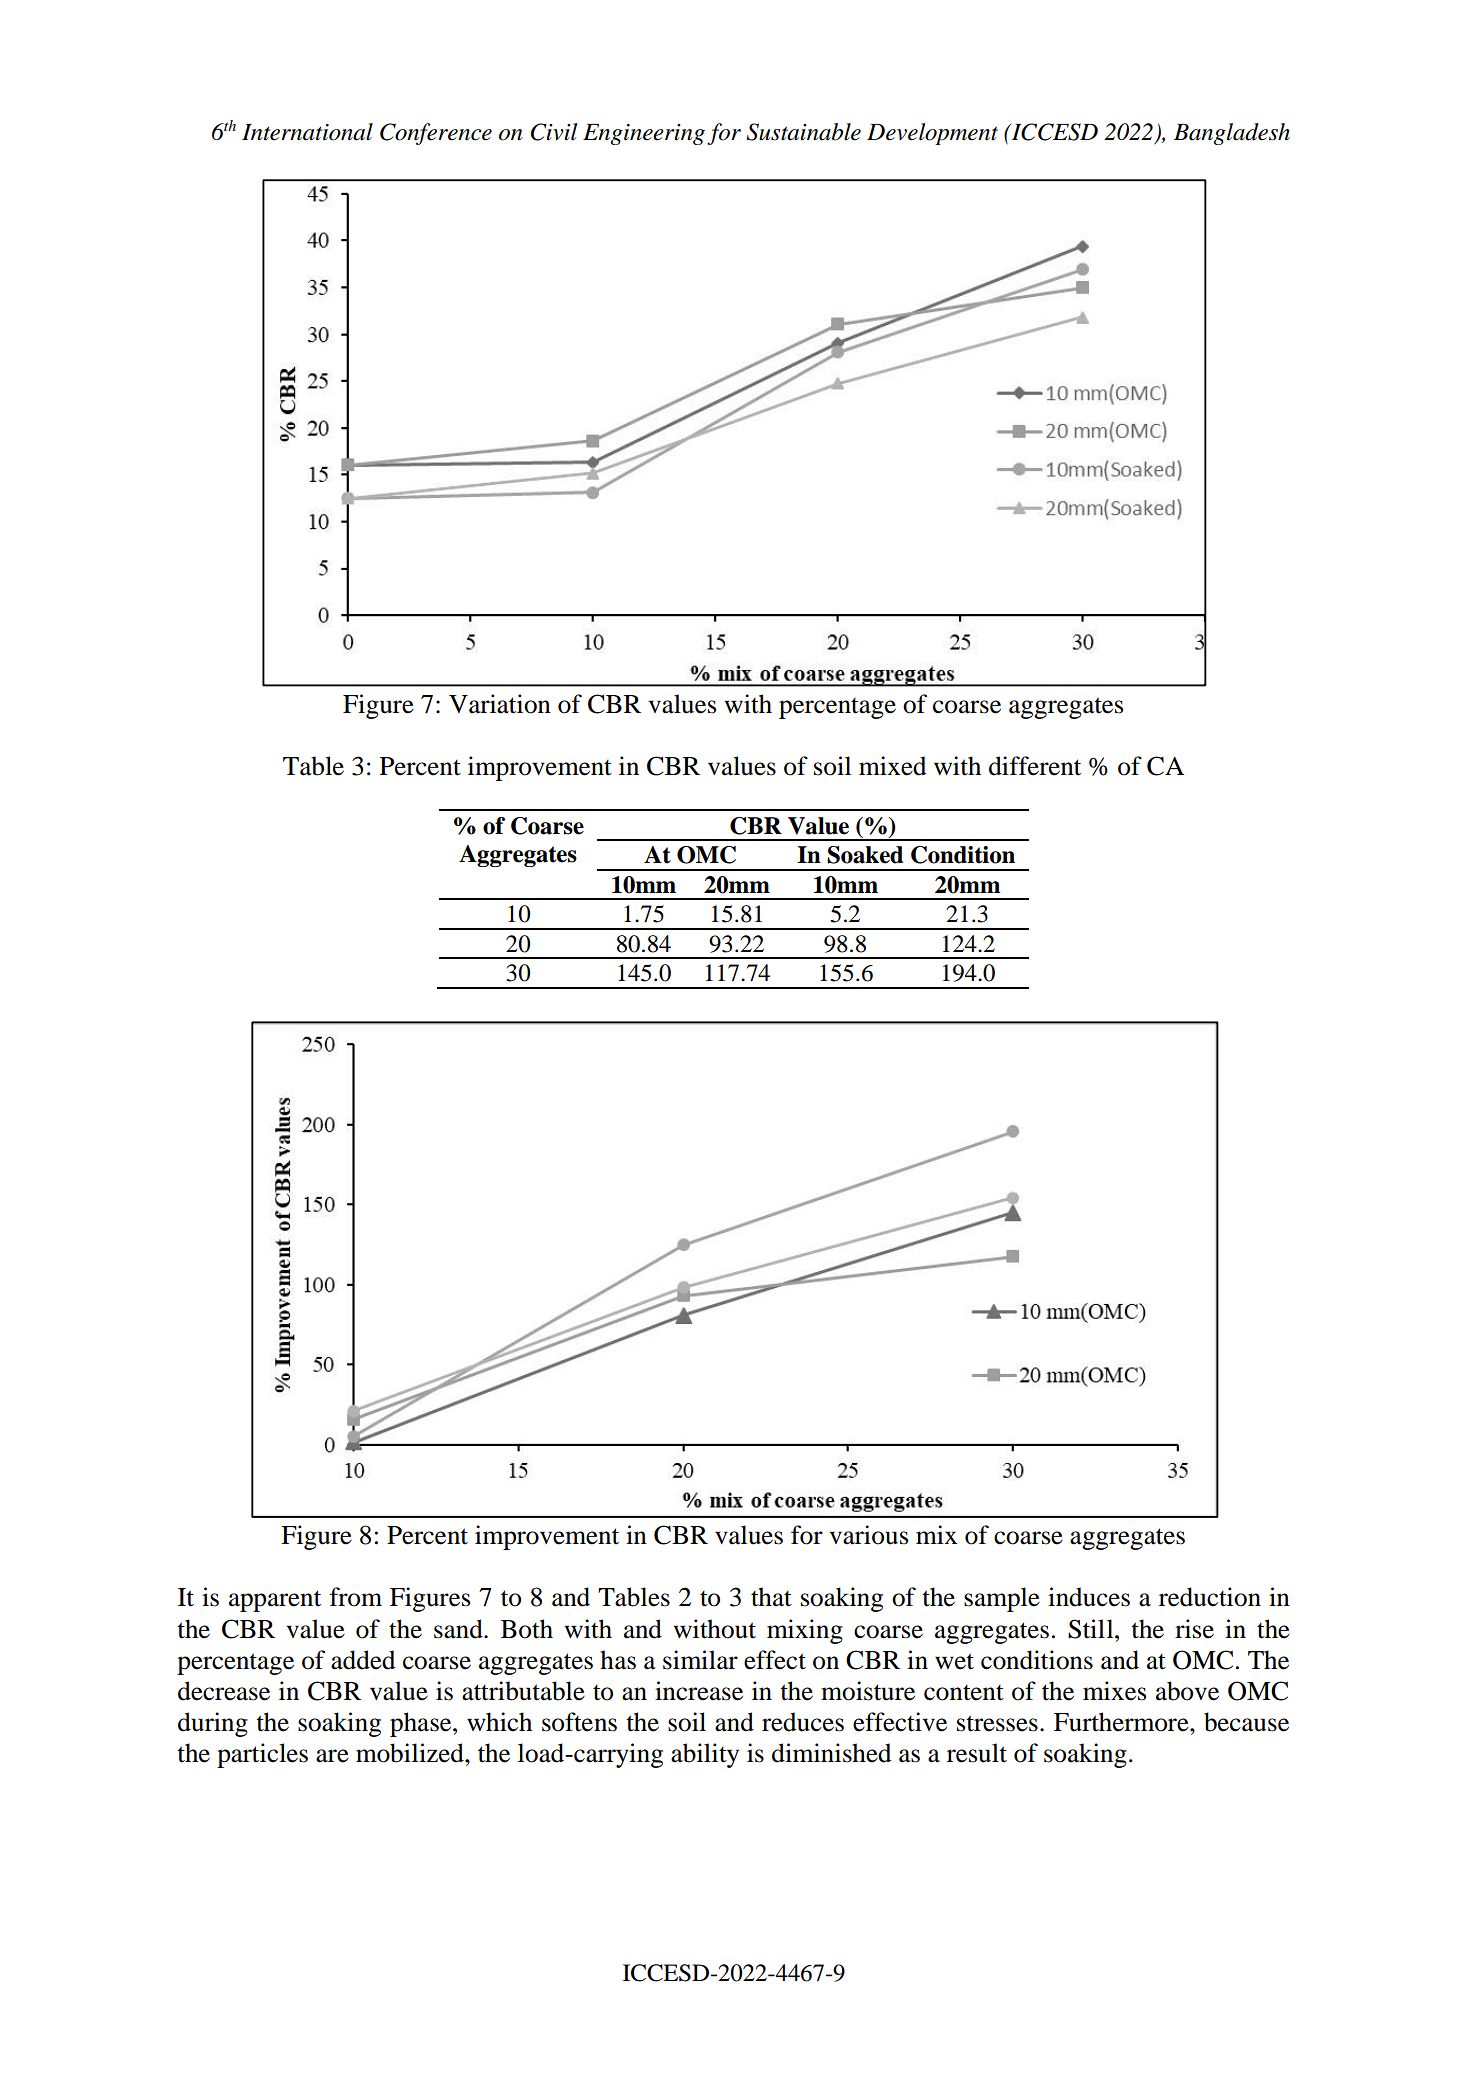 The image size is (1468, 2075). Describe the element at coordinates (363, 1660) in the page. I see `added` at that location.
